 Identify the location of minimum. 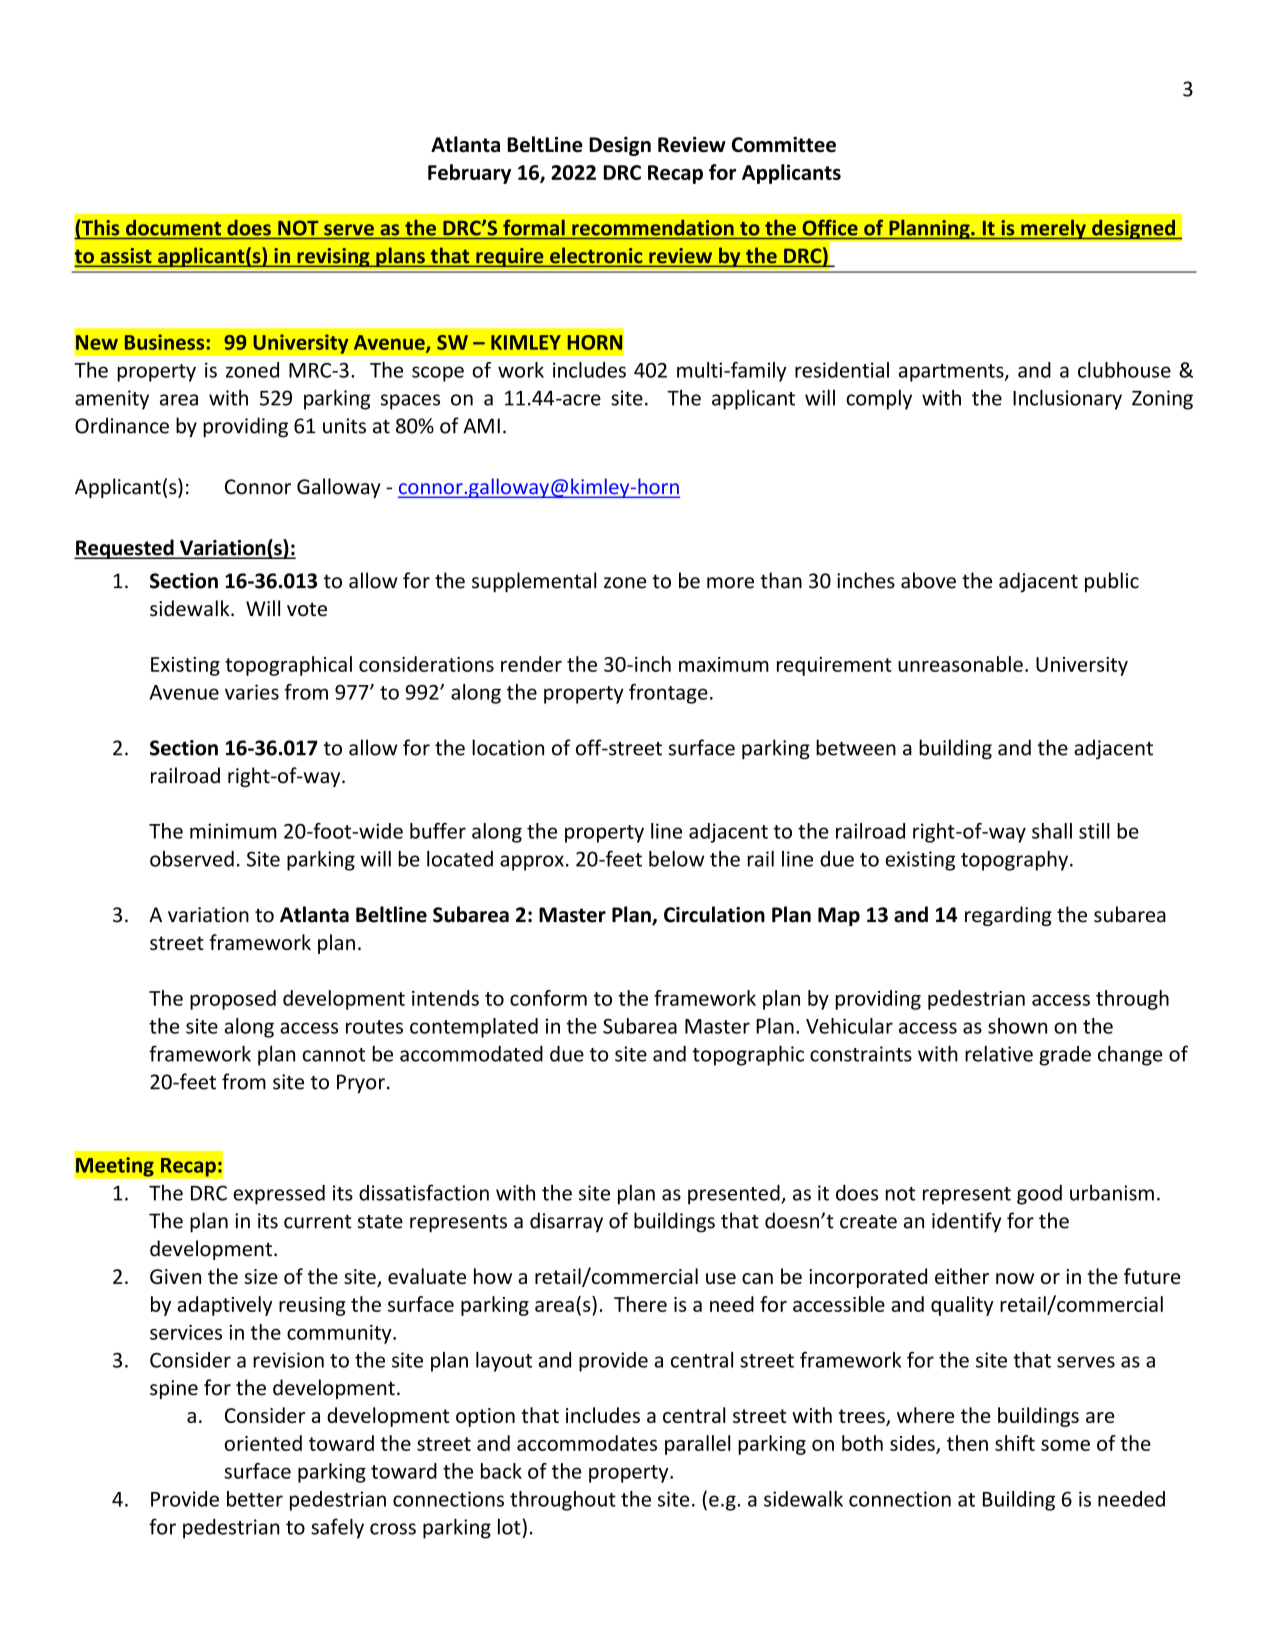
(233, 831).
